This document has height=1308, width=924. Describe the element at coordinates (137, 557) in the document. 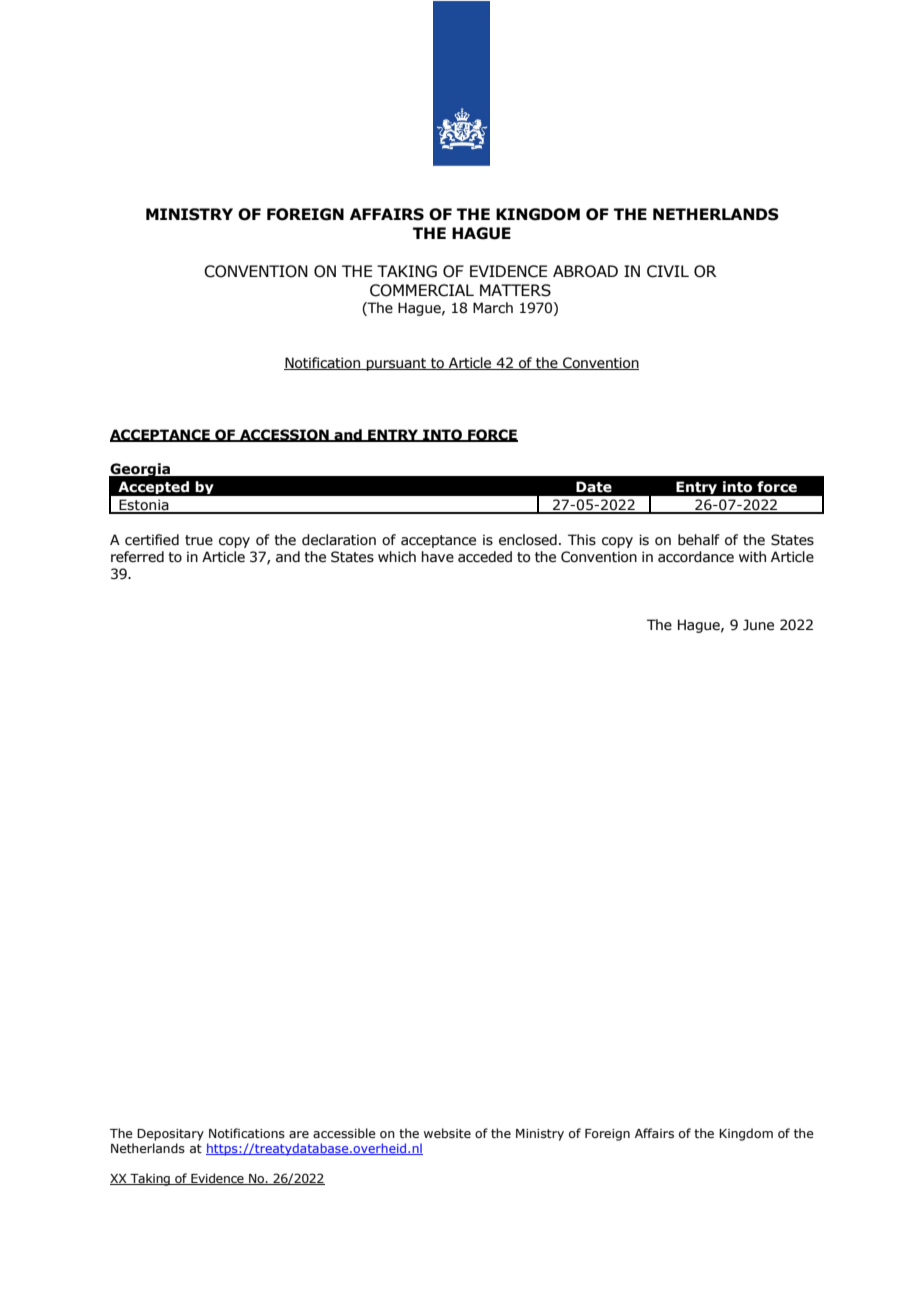

I see `referred` at that location.
